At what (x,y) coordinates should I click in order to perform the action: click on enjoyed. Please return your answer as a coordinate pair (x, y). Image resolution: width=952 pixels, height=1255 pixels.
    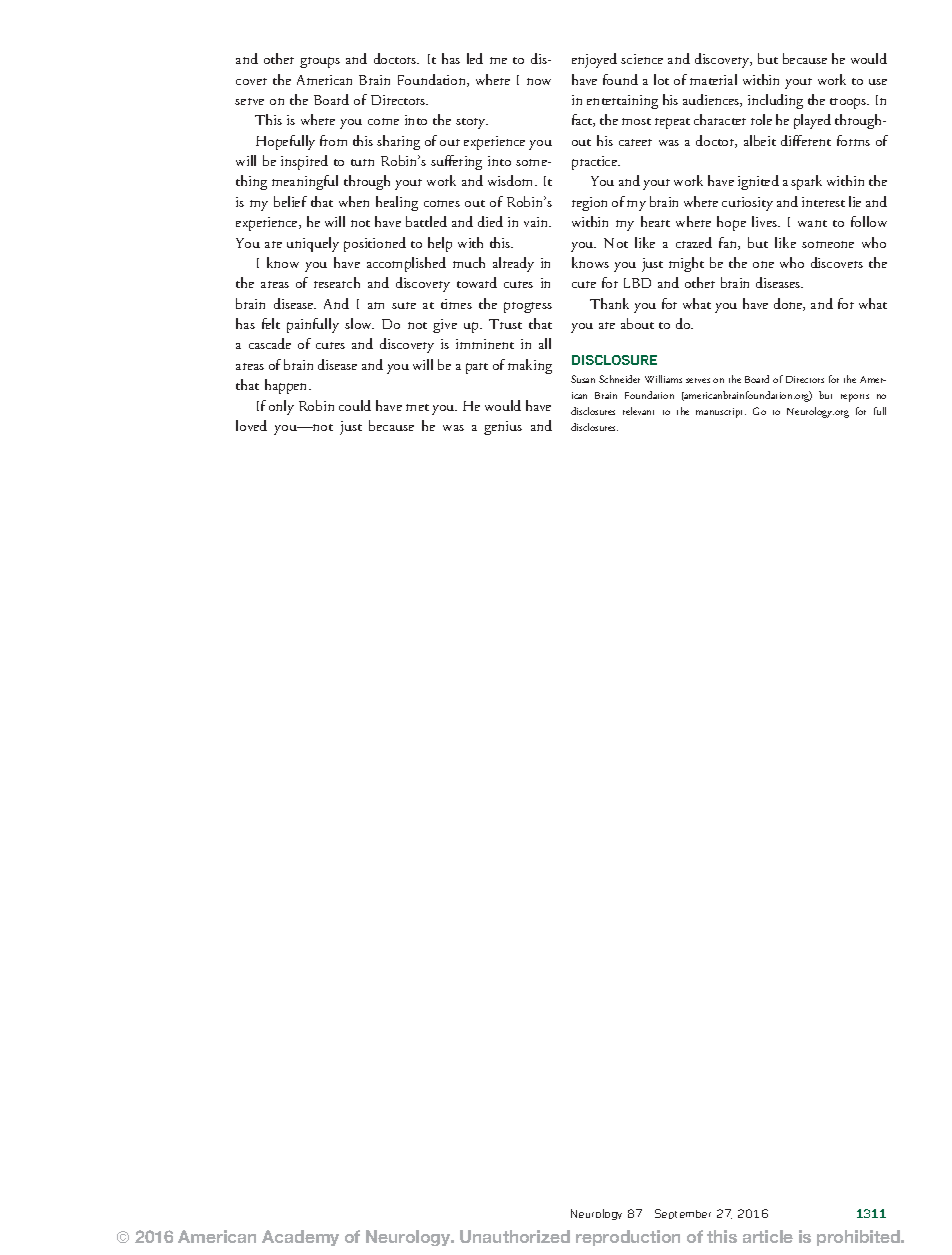
    Looking at the image, I should click on (594, 60).
